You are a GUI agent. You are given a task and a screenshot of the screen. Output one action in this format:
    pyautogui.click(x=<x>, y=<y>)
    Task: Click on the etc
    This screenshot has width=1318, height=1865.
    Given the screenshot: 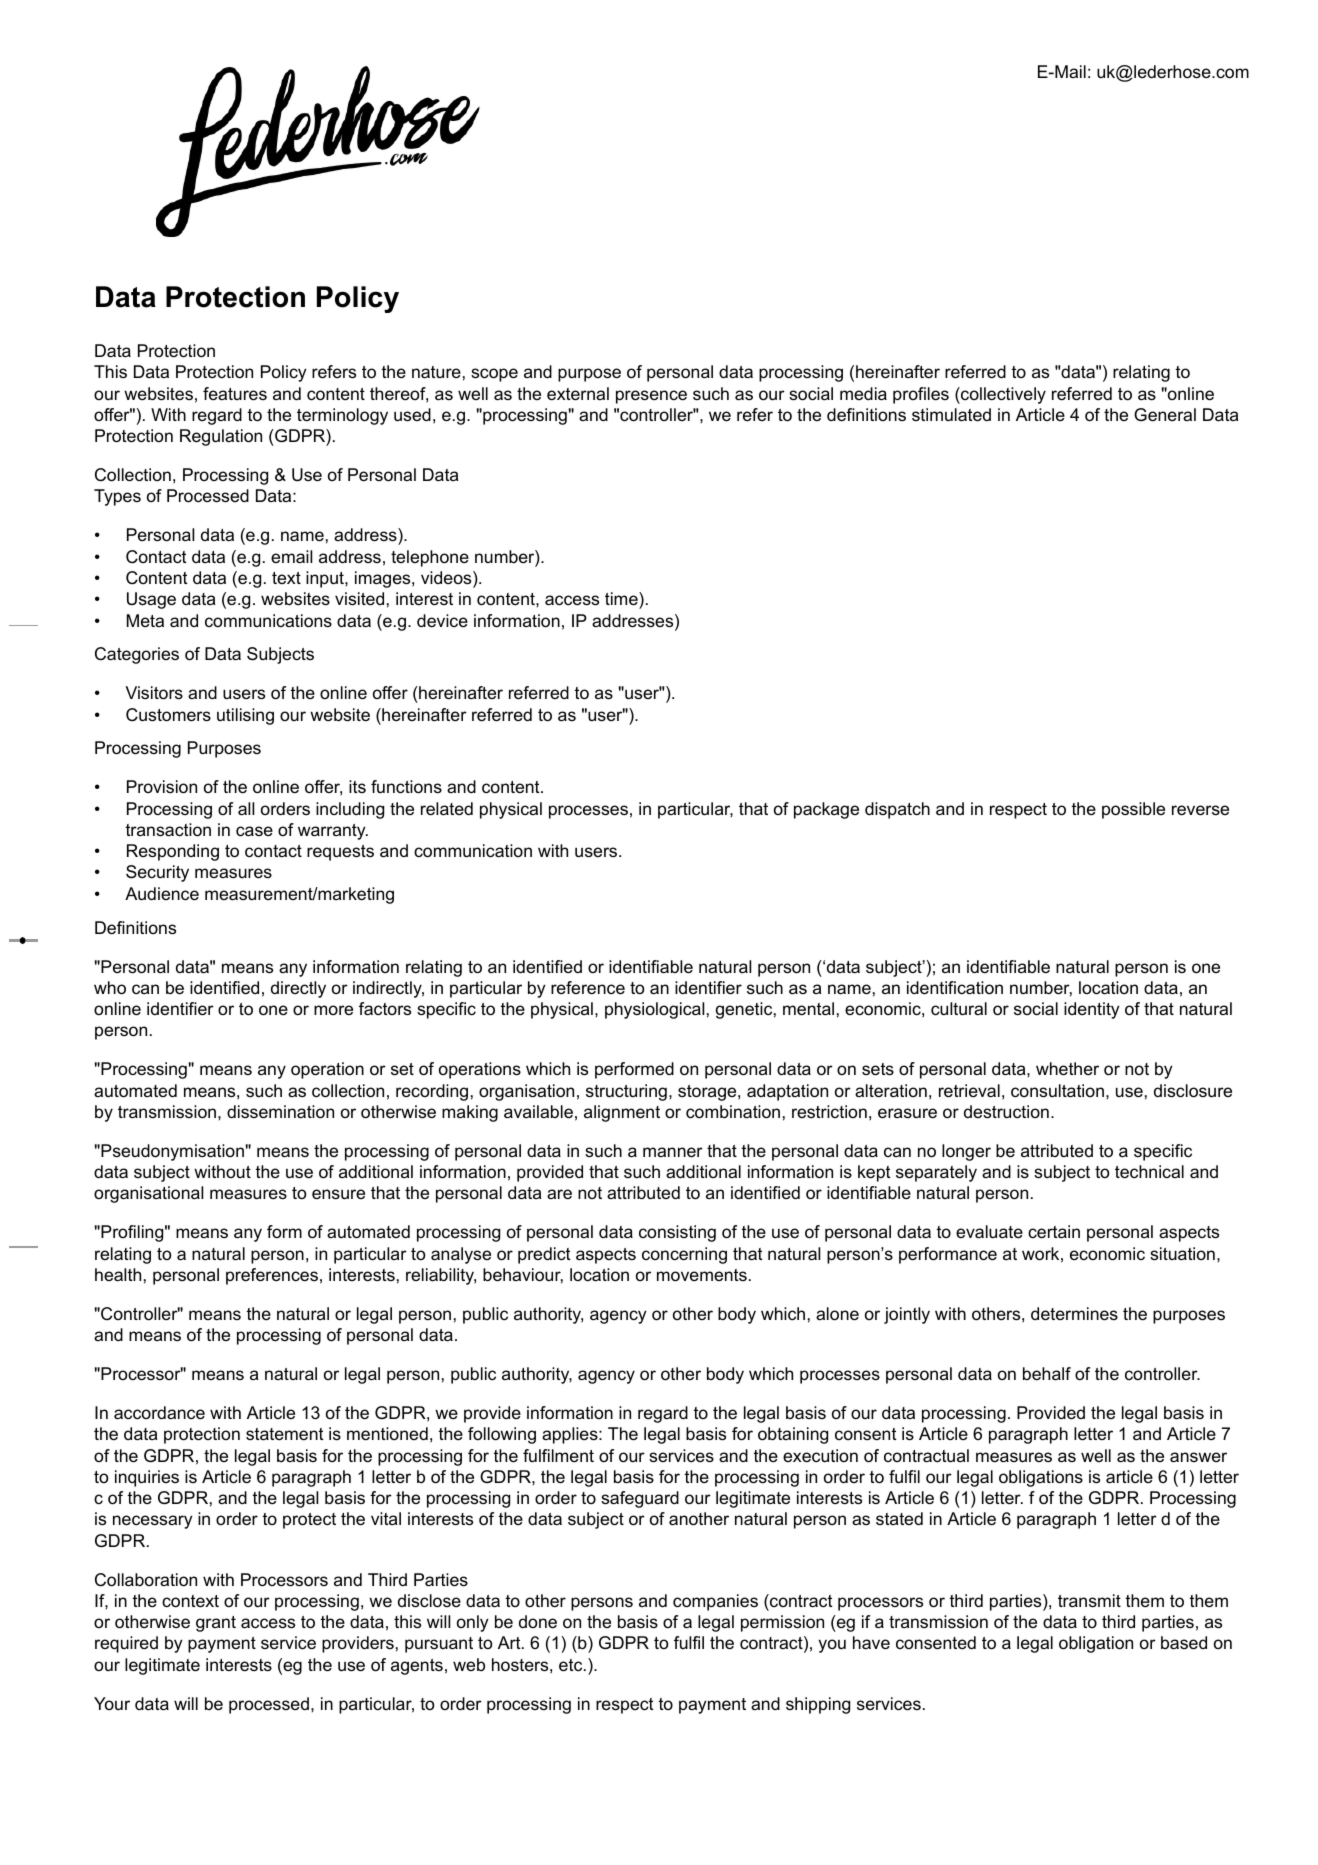 What is the action you would take?
    pyautogui.click(x=572, y=1665)
